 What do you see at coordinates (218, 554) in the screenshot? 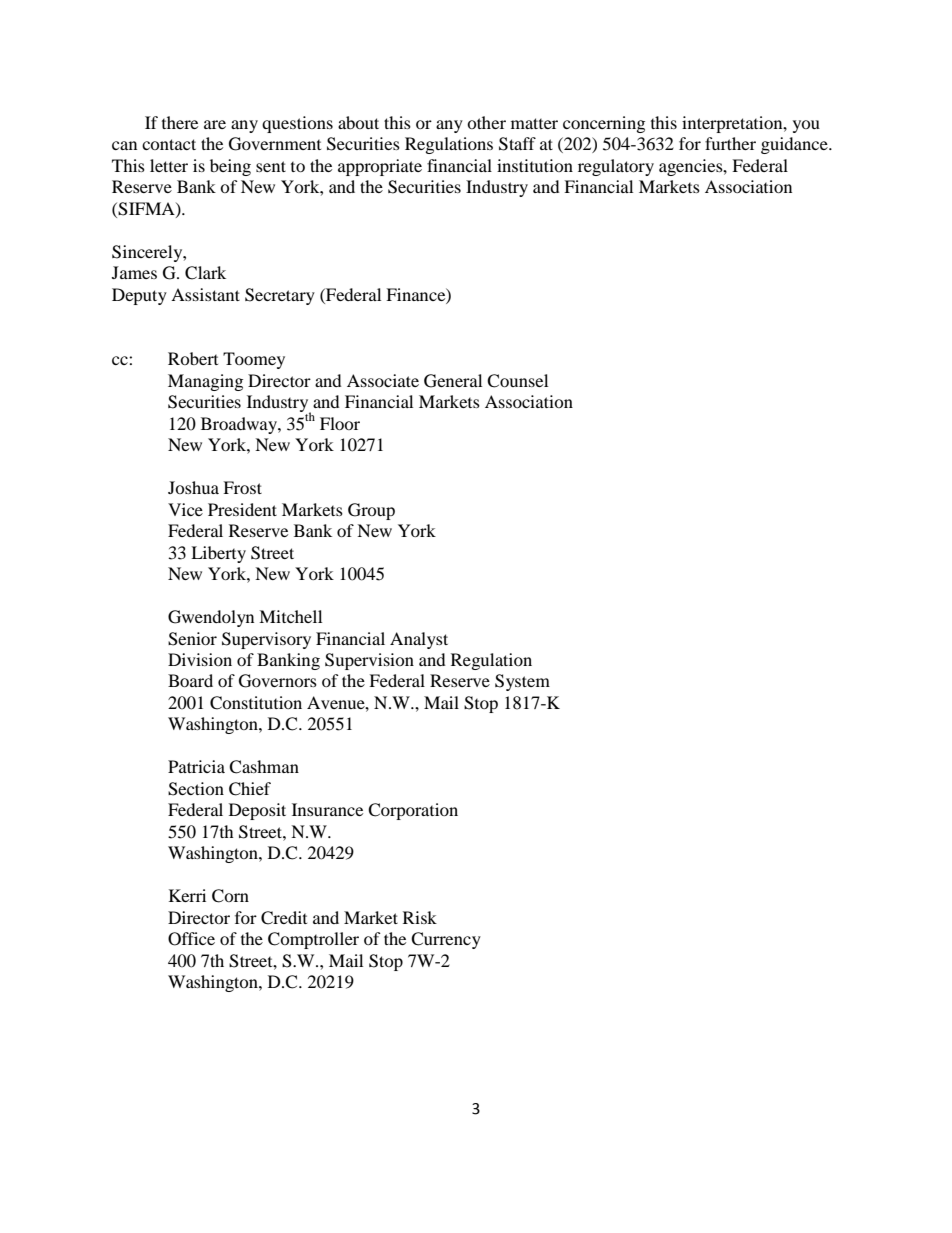
I see `Liberty` at bounding box center [218, 554].
